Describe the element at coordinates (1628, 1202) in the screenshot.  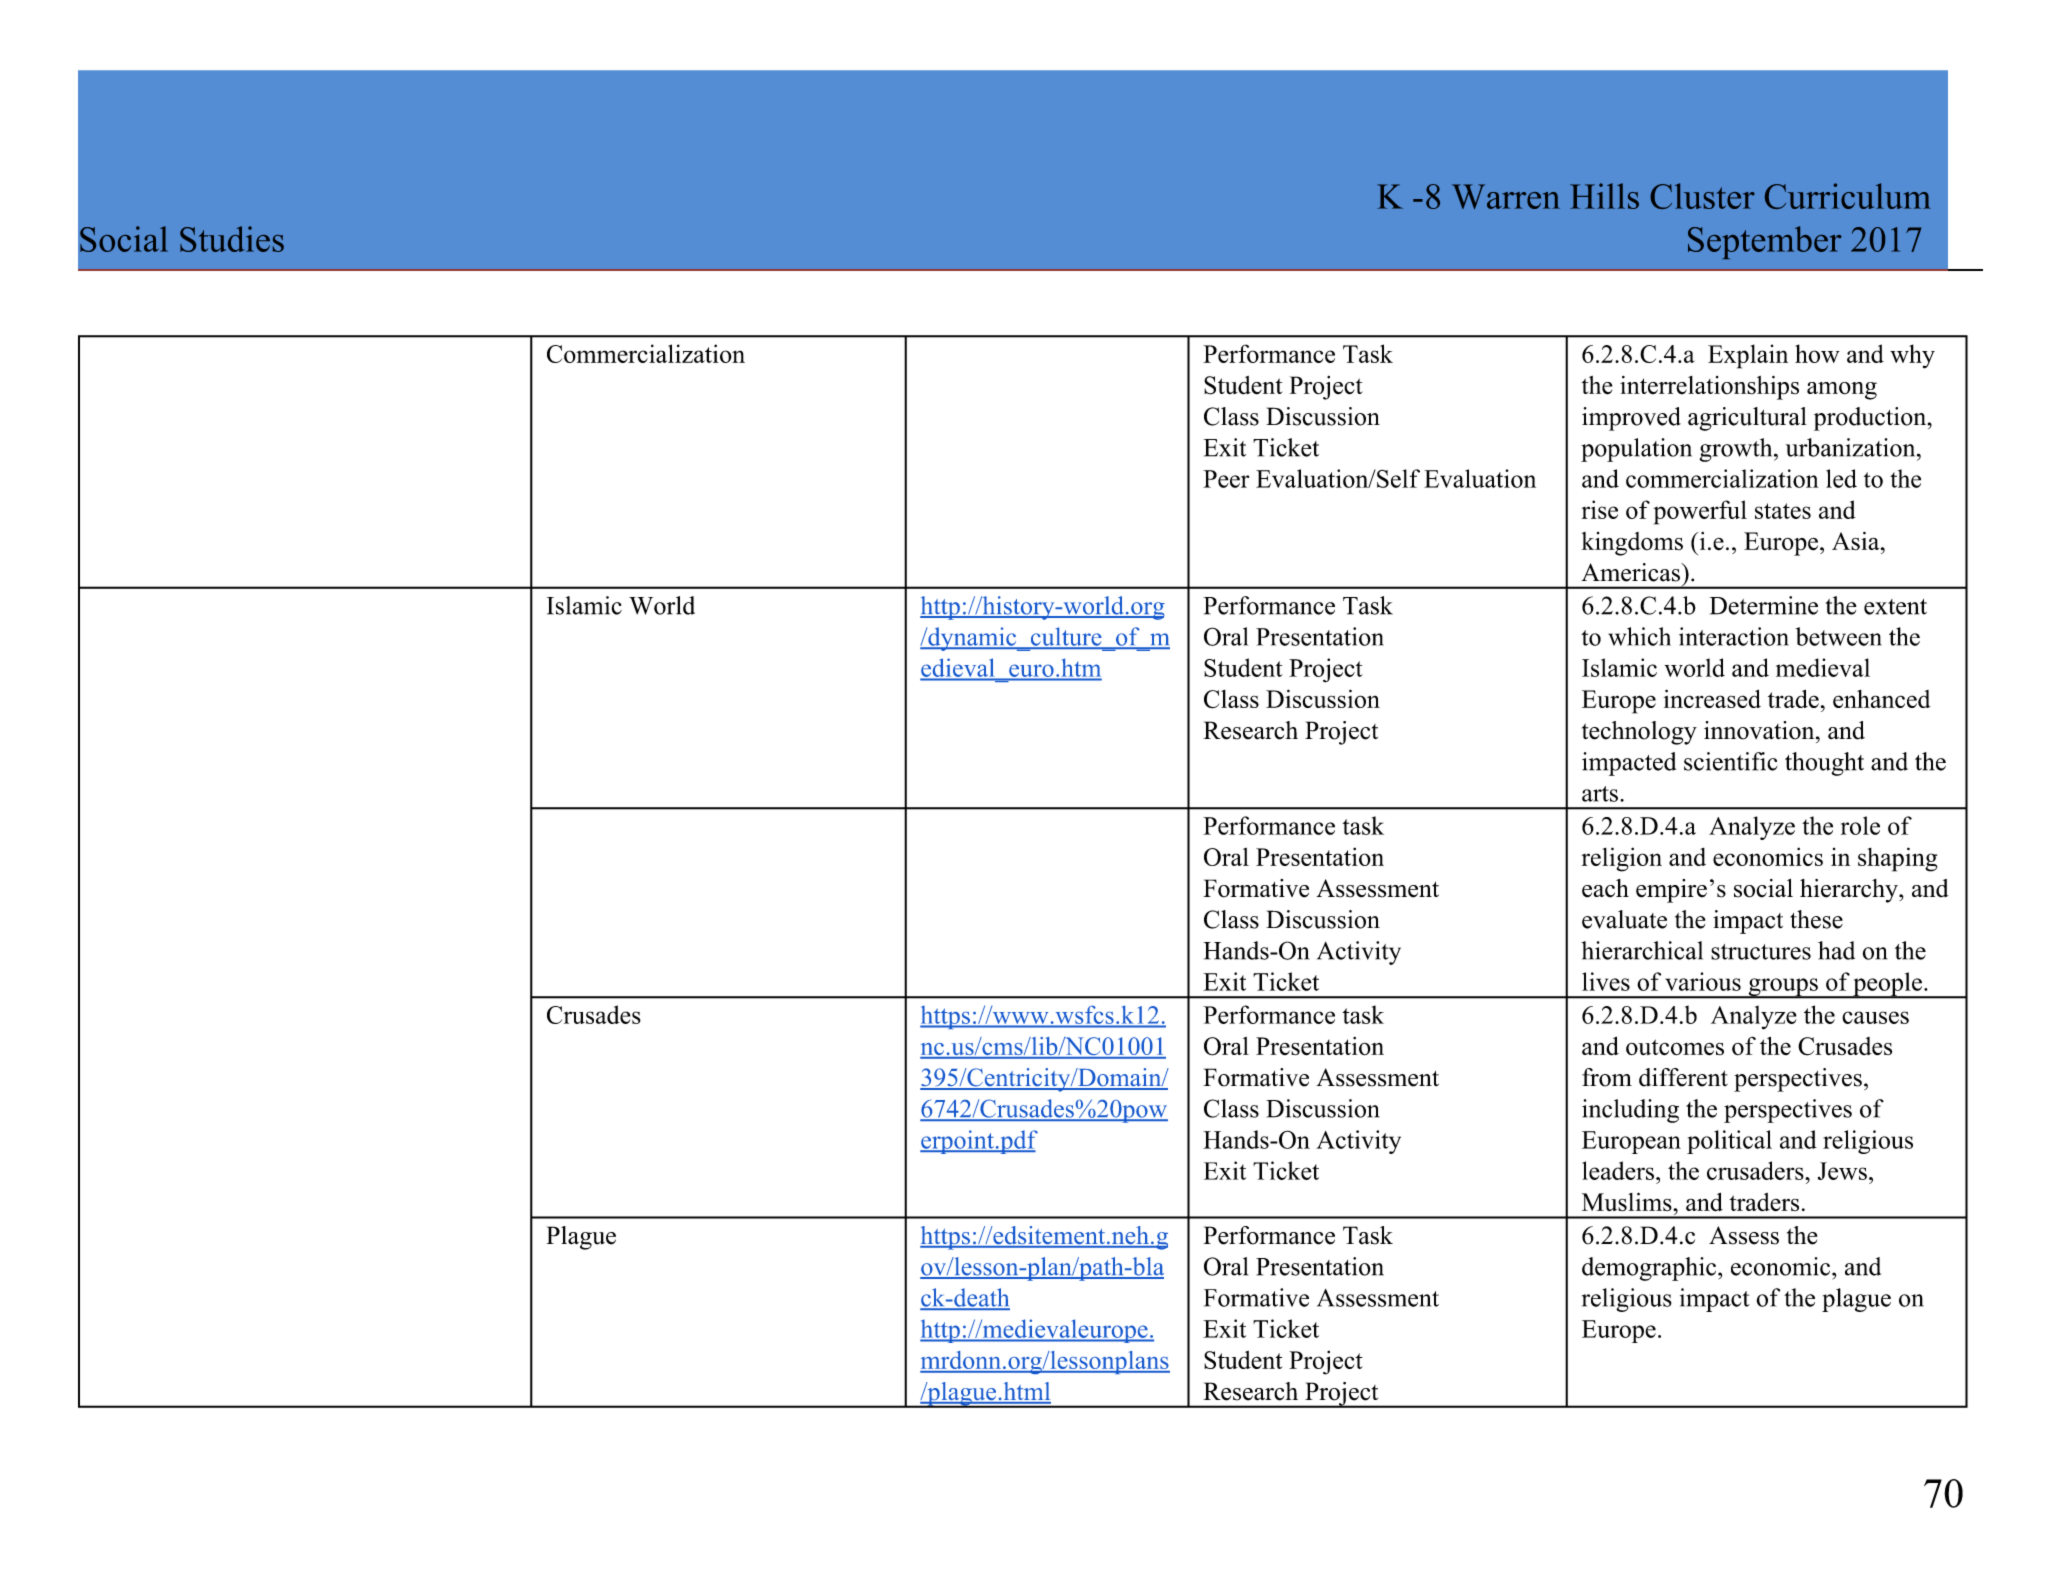
I see `Muslims` at that location.
